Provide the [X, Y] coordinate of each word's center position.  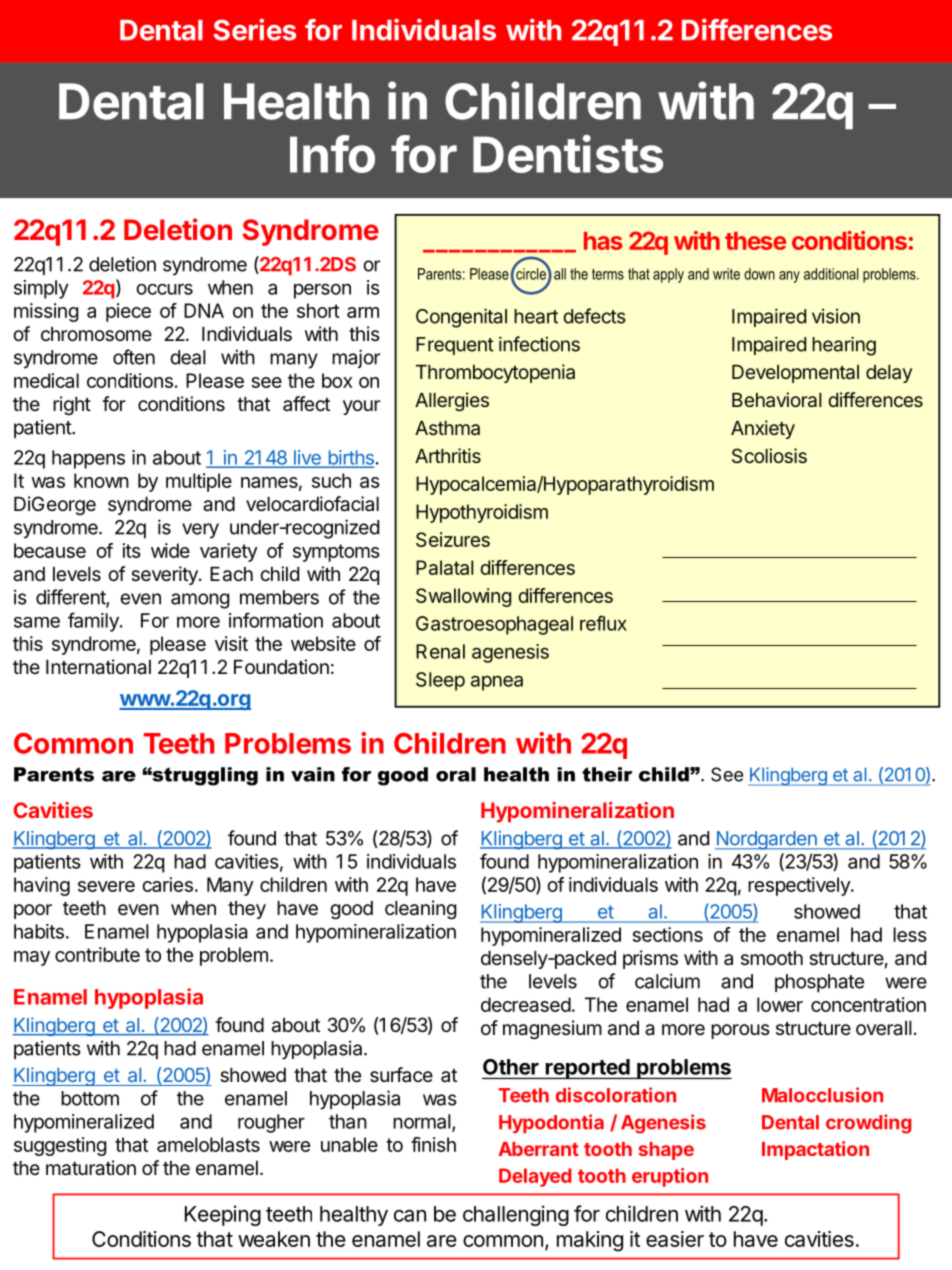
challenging [516, 1215]
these [755, 241]
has [603, 241]
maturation [91, 1168]
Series [255, 29]
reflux [603, 623]
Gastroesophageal [494, 625]
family [94, 622]
